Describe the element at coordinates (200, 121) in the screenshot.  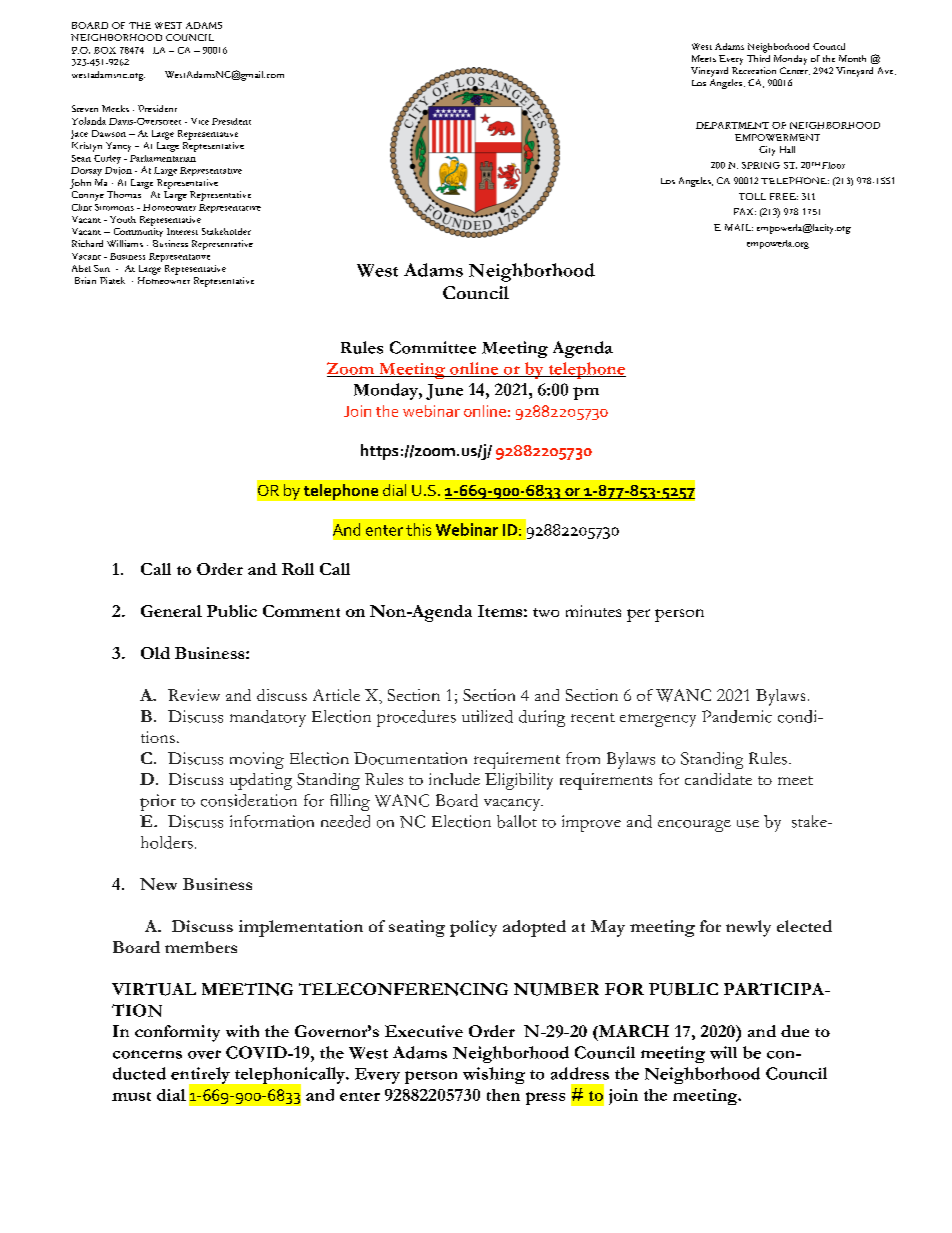
I see `Vice` at that location.
